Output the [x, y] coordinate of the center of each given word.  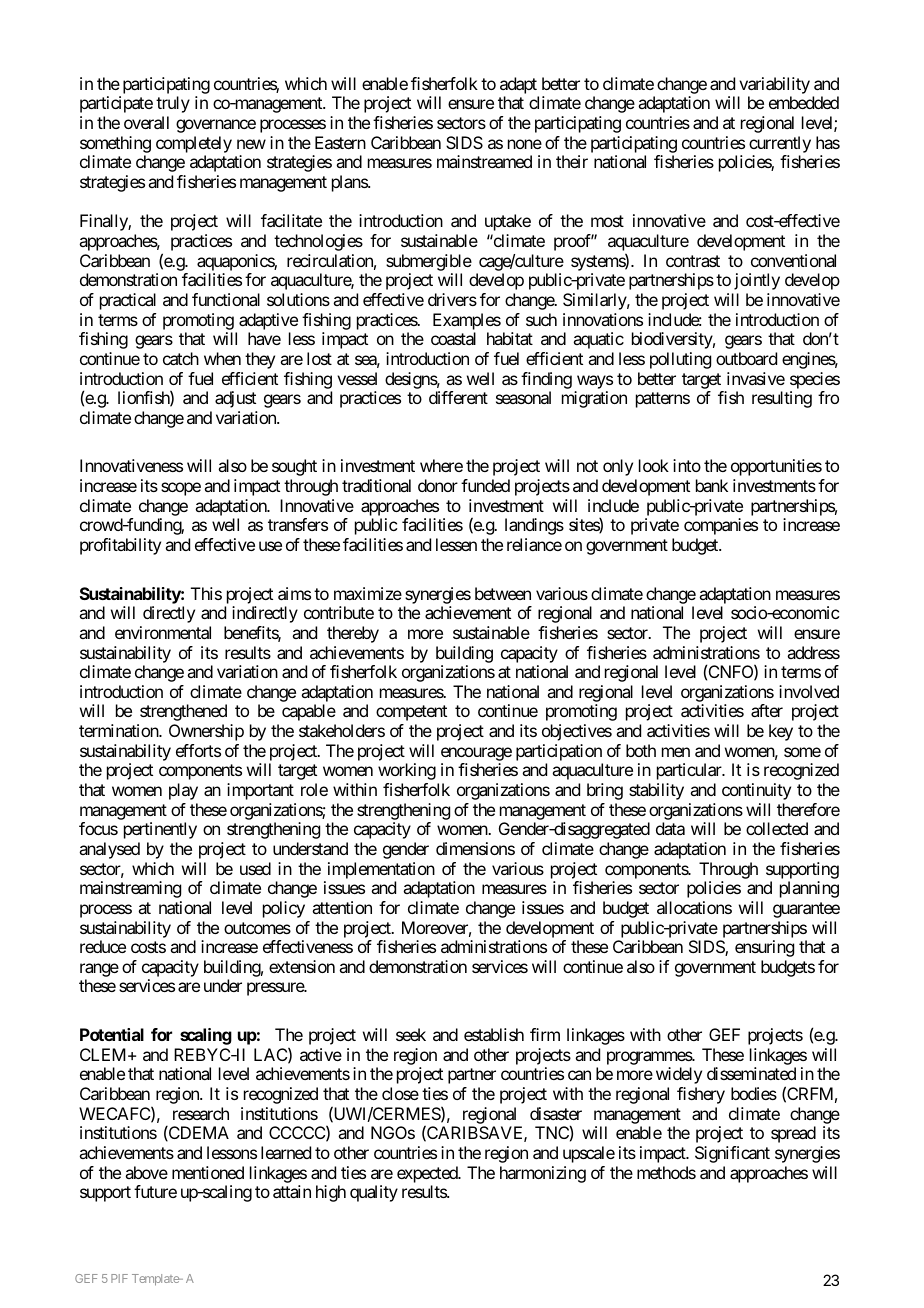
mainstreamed [484, 161]
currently [780, 144]
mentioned [208, 1172]
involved [809, 691]
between [503, 593]
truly [173, 104]
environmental [163, 632]
